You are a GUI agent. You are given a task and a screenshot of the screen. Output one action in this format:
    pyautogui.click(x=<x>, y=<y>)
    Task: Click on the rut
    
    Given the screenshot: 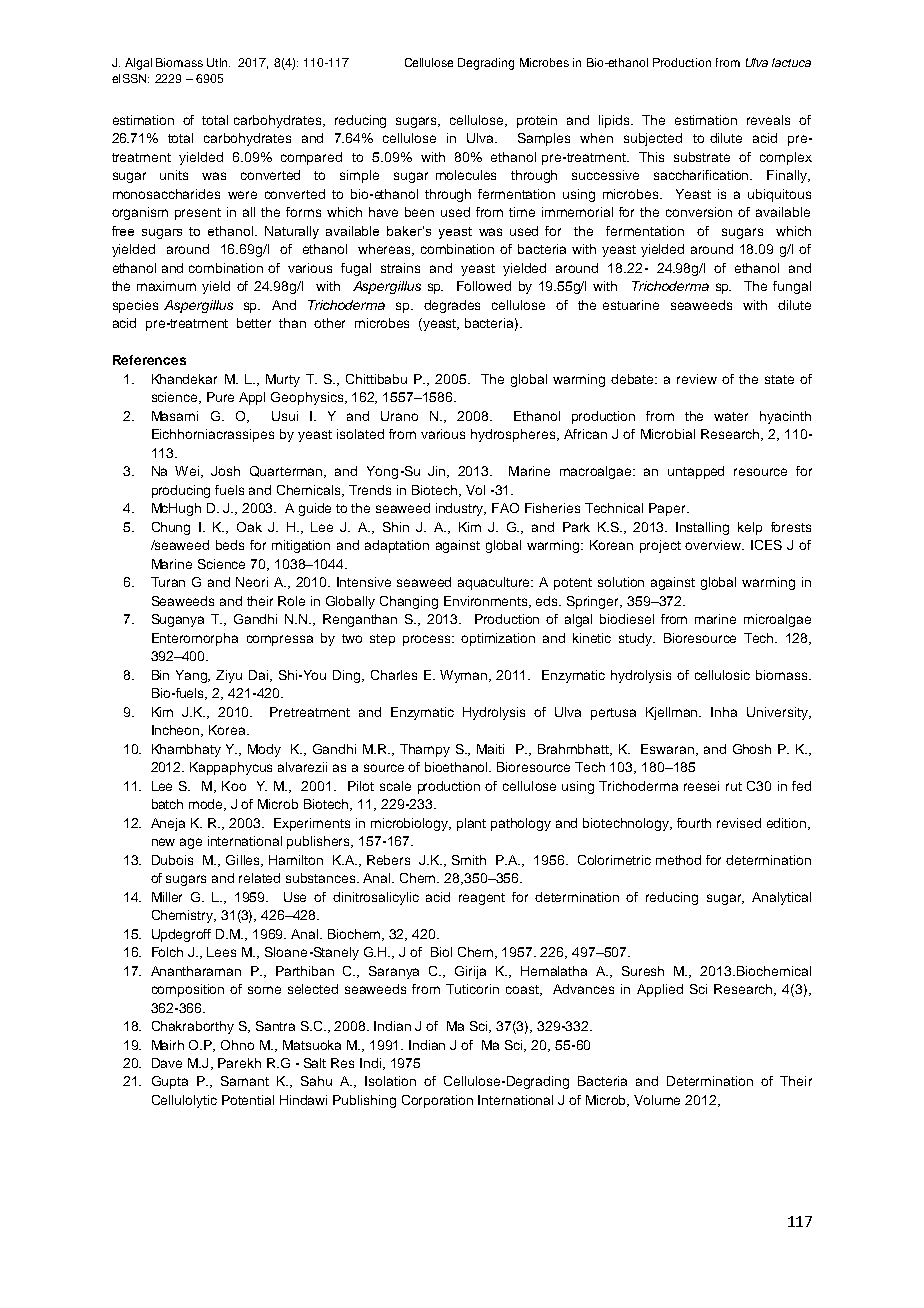 What is the action you would take?
    pyautogui.click(x=734, y=786)
